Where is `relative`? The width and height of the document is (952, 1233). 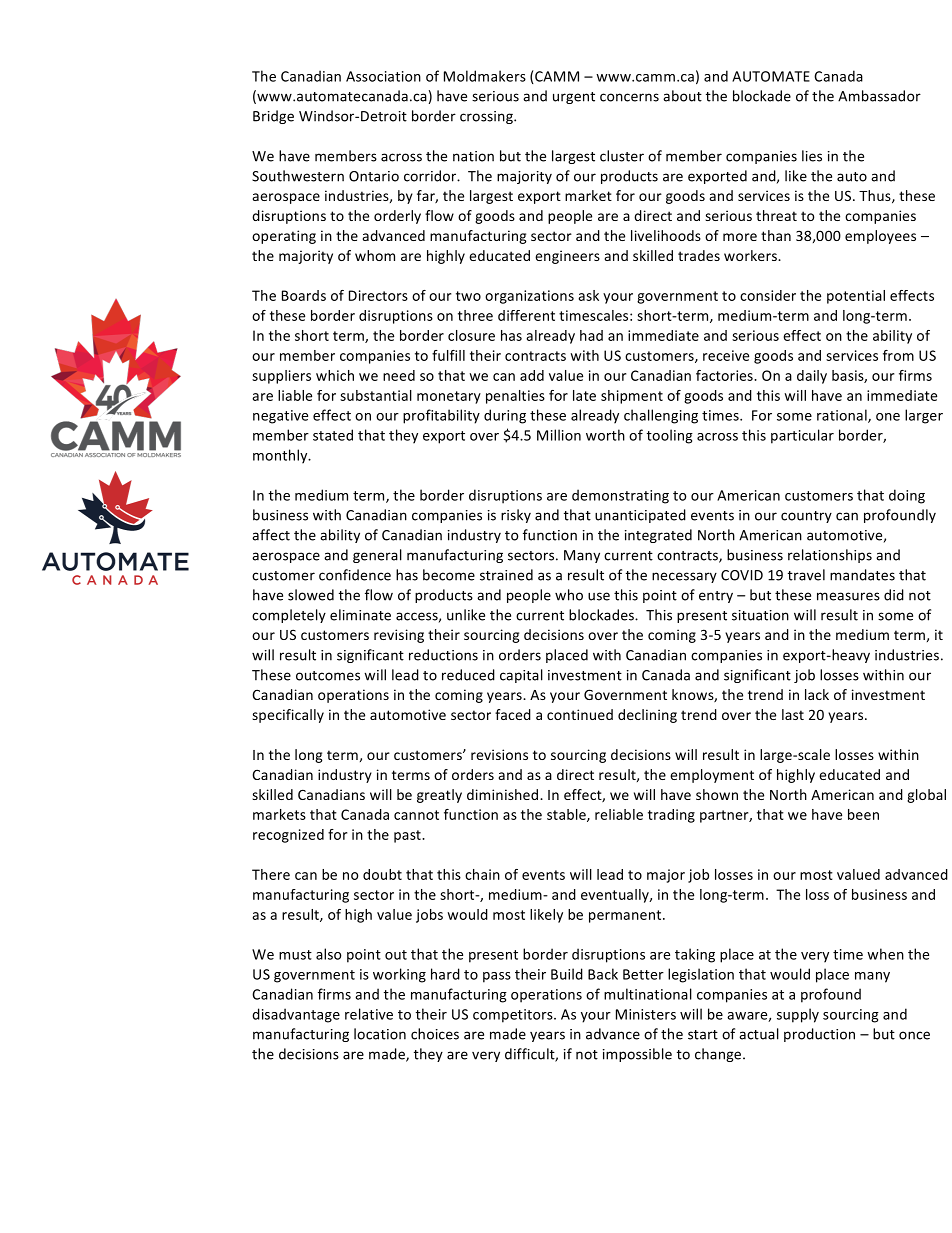
relative is located at coordinates (369, 1014).
